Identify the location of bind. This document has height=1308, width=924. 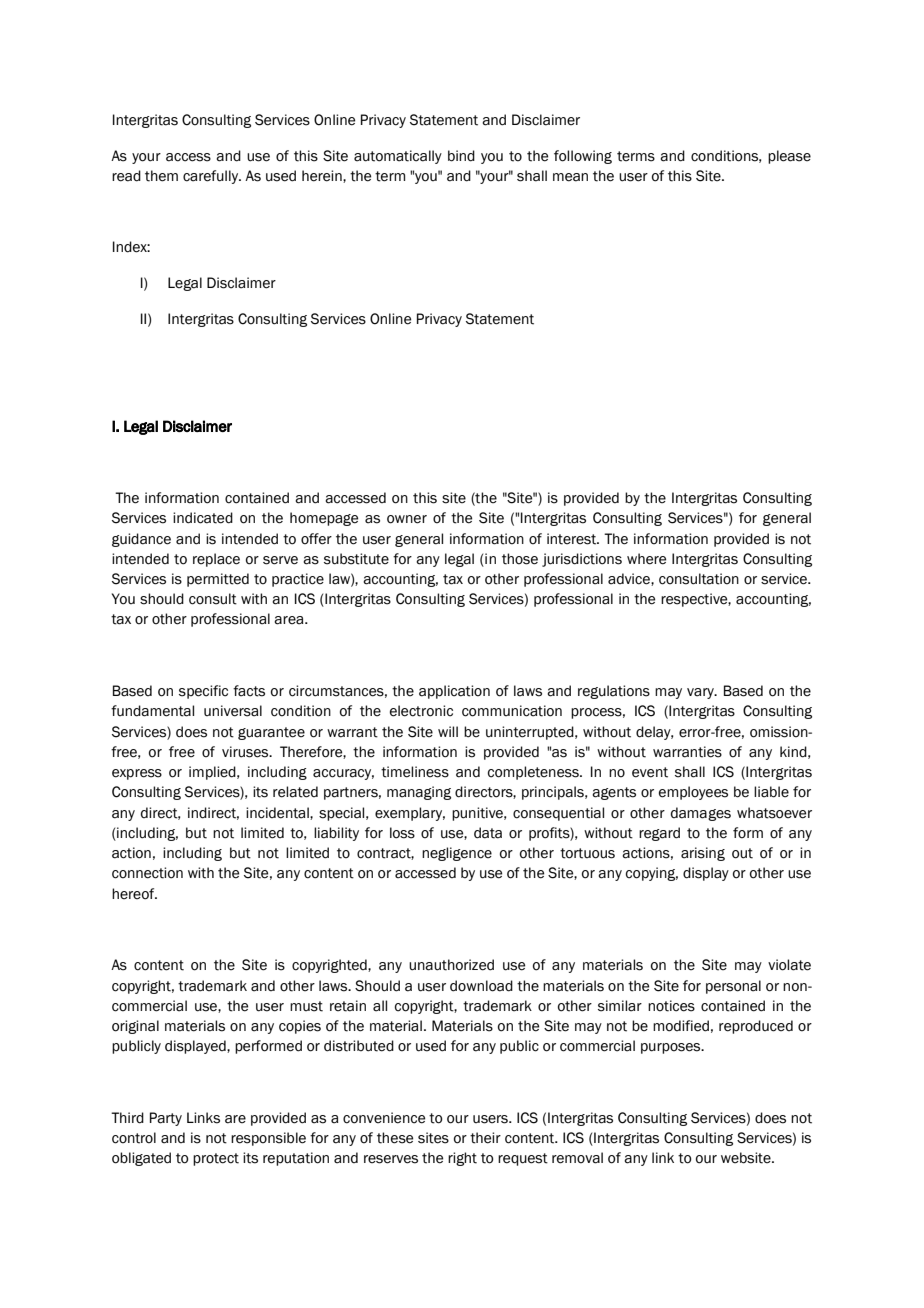
(461, 156).
